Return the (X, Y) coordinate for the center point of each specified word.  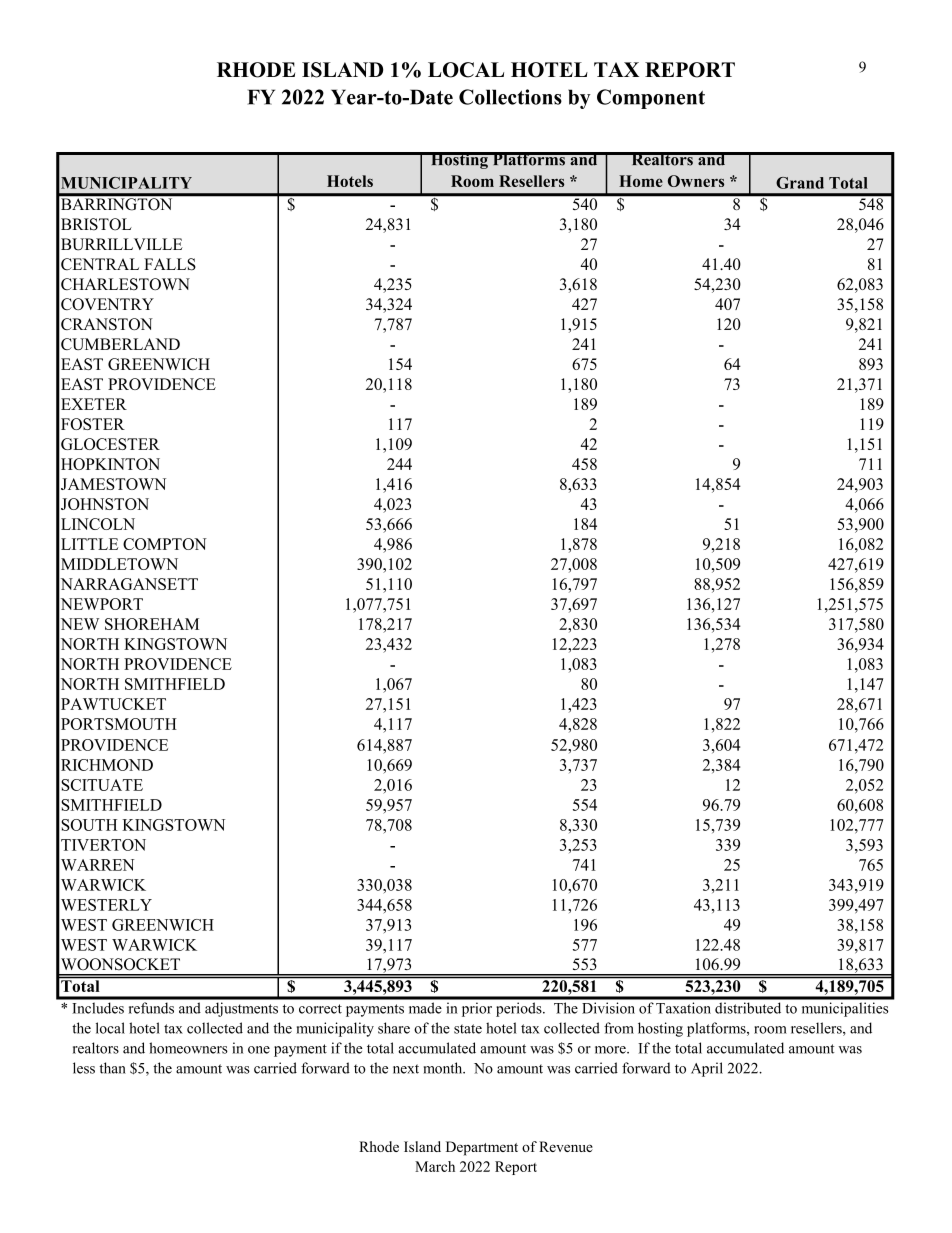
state (468, 1029)
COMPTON (165, 544)
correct (320, 1009)
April (707, 1069)
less (84, 1068)
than (112, 1068)
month (444, 1068)
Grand (800, 183)
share (394, 1028)
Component (651, 99)
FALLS (170, 264)
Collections (510, 97)
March (435, 1166)
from (619, 1028)
